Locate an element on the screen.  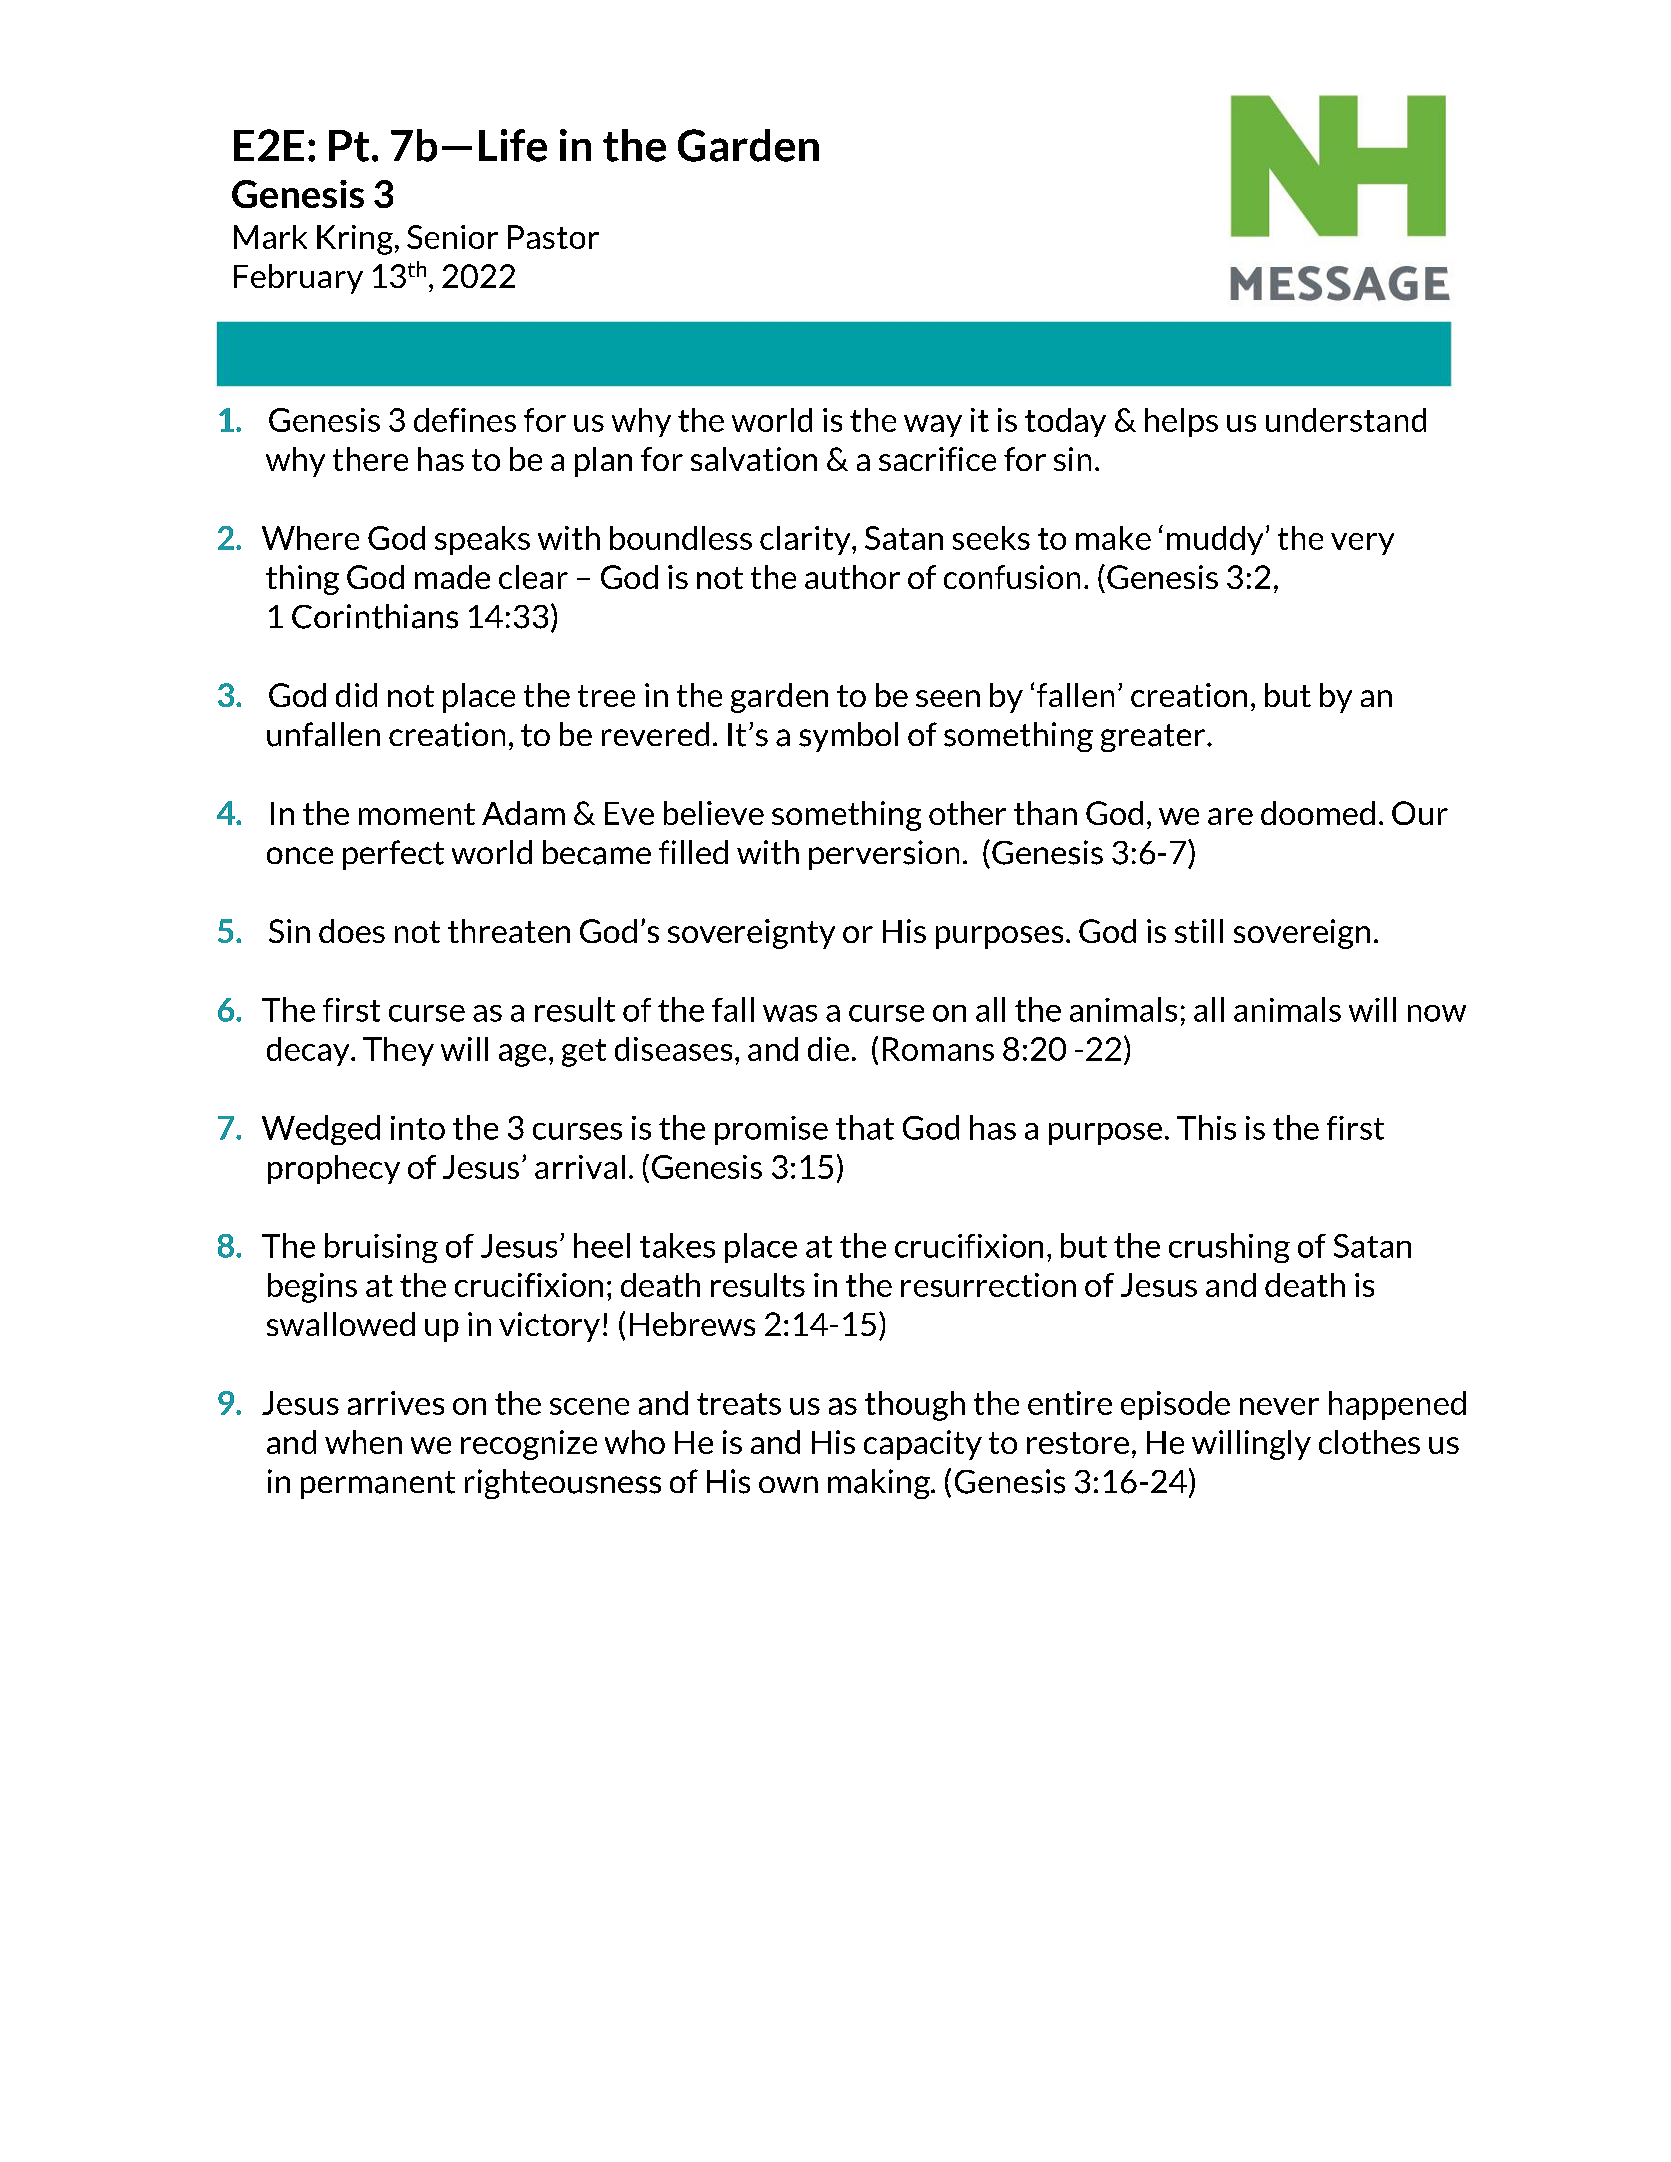
perfect is located at coordinates (393, 855).
